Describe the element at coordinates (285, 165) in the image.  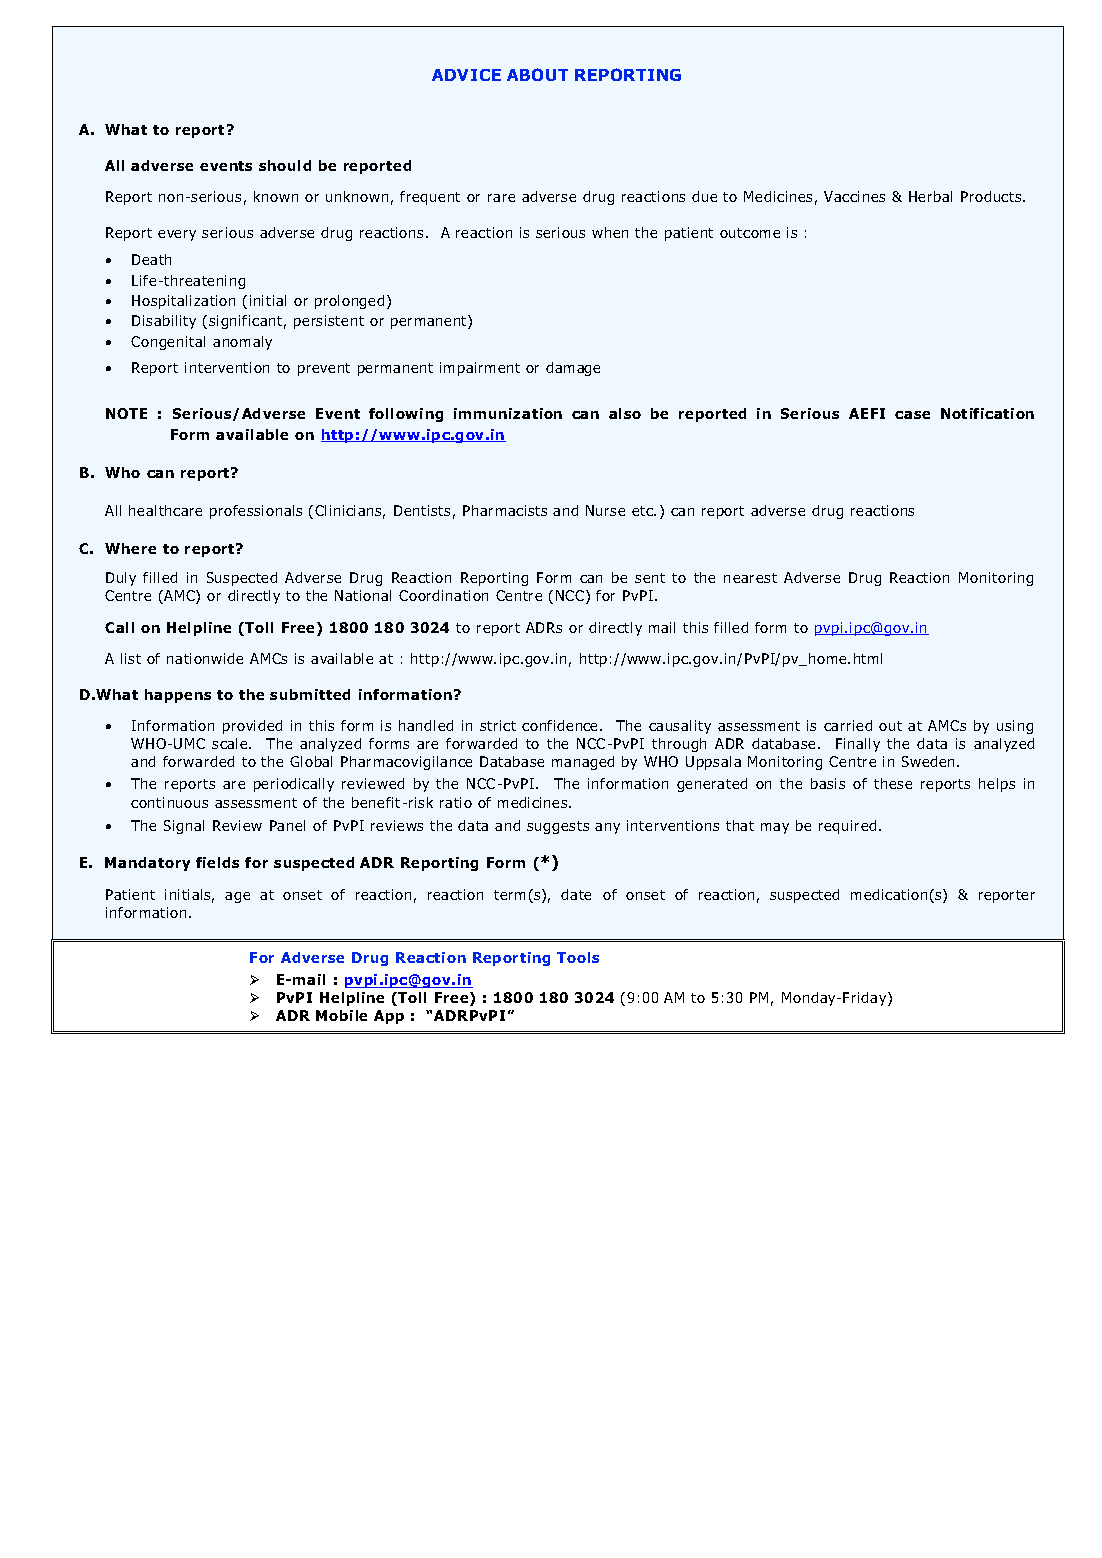
I see `should` at that location.
